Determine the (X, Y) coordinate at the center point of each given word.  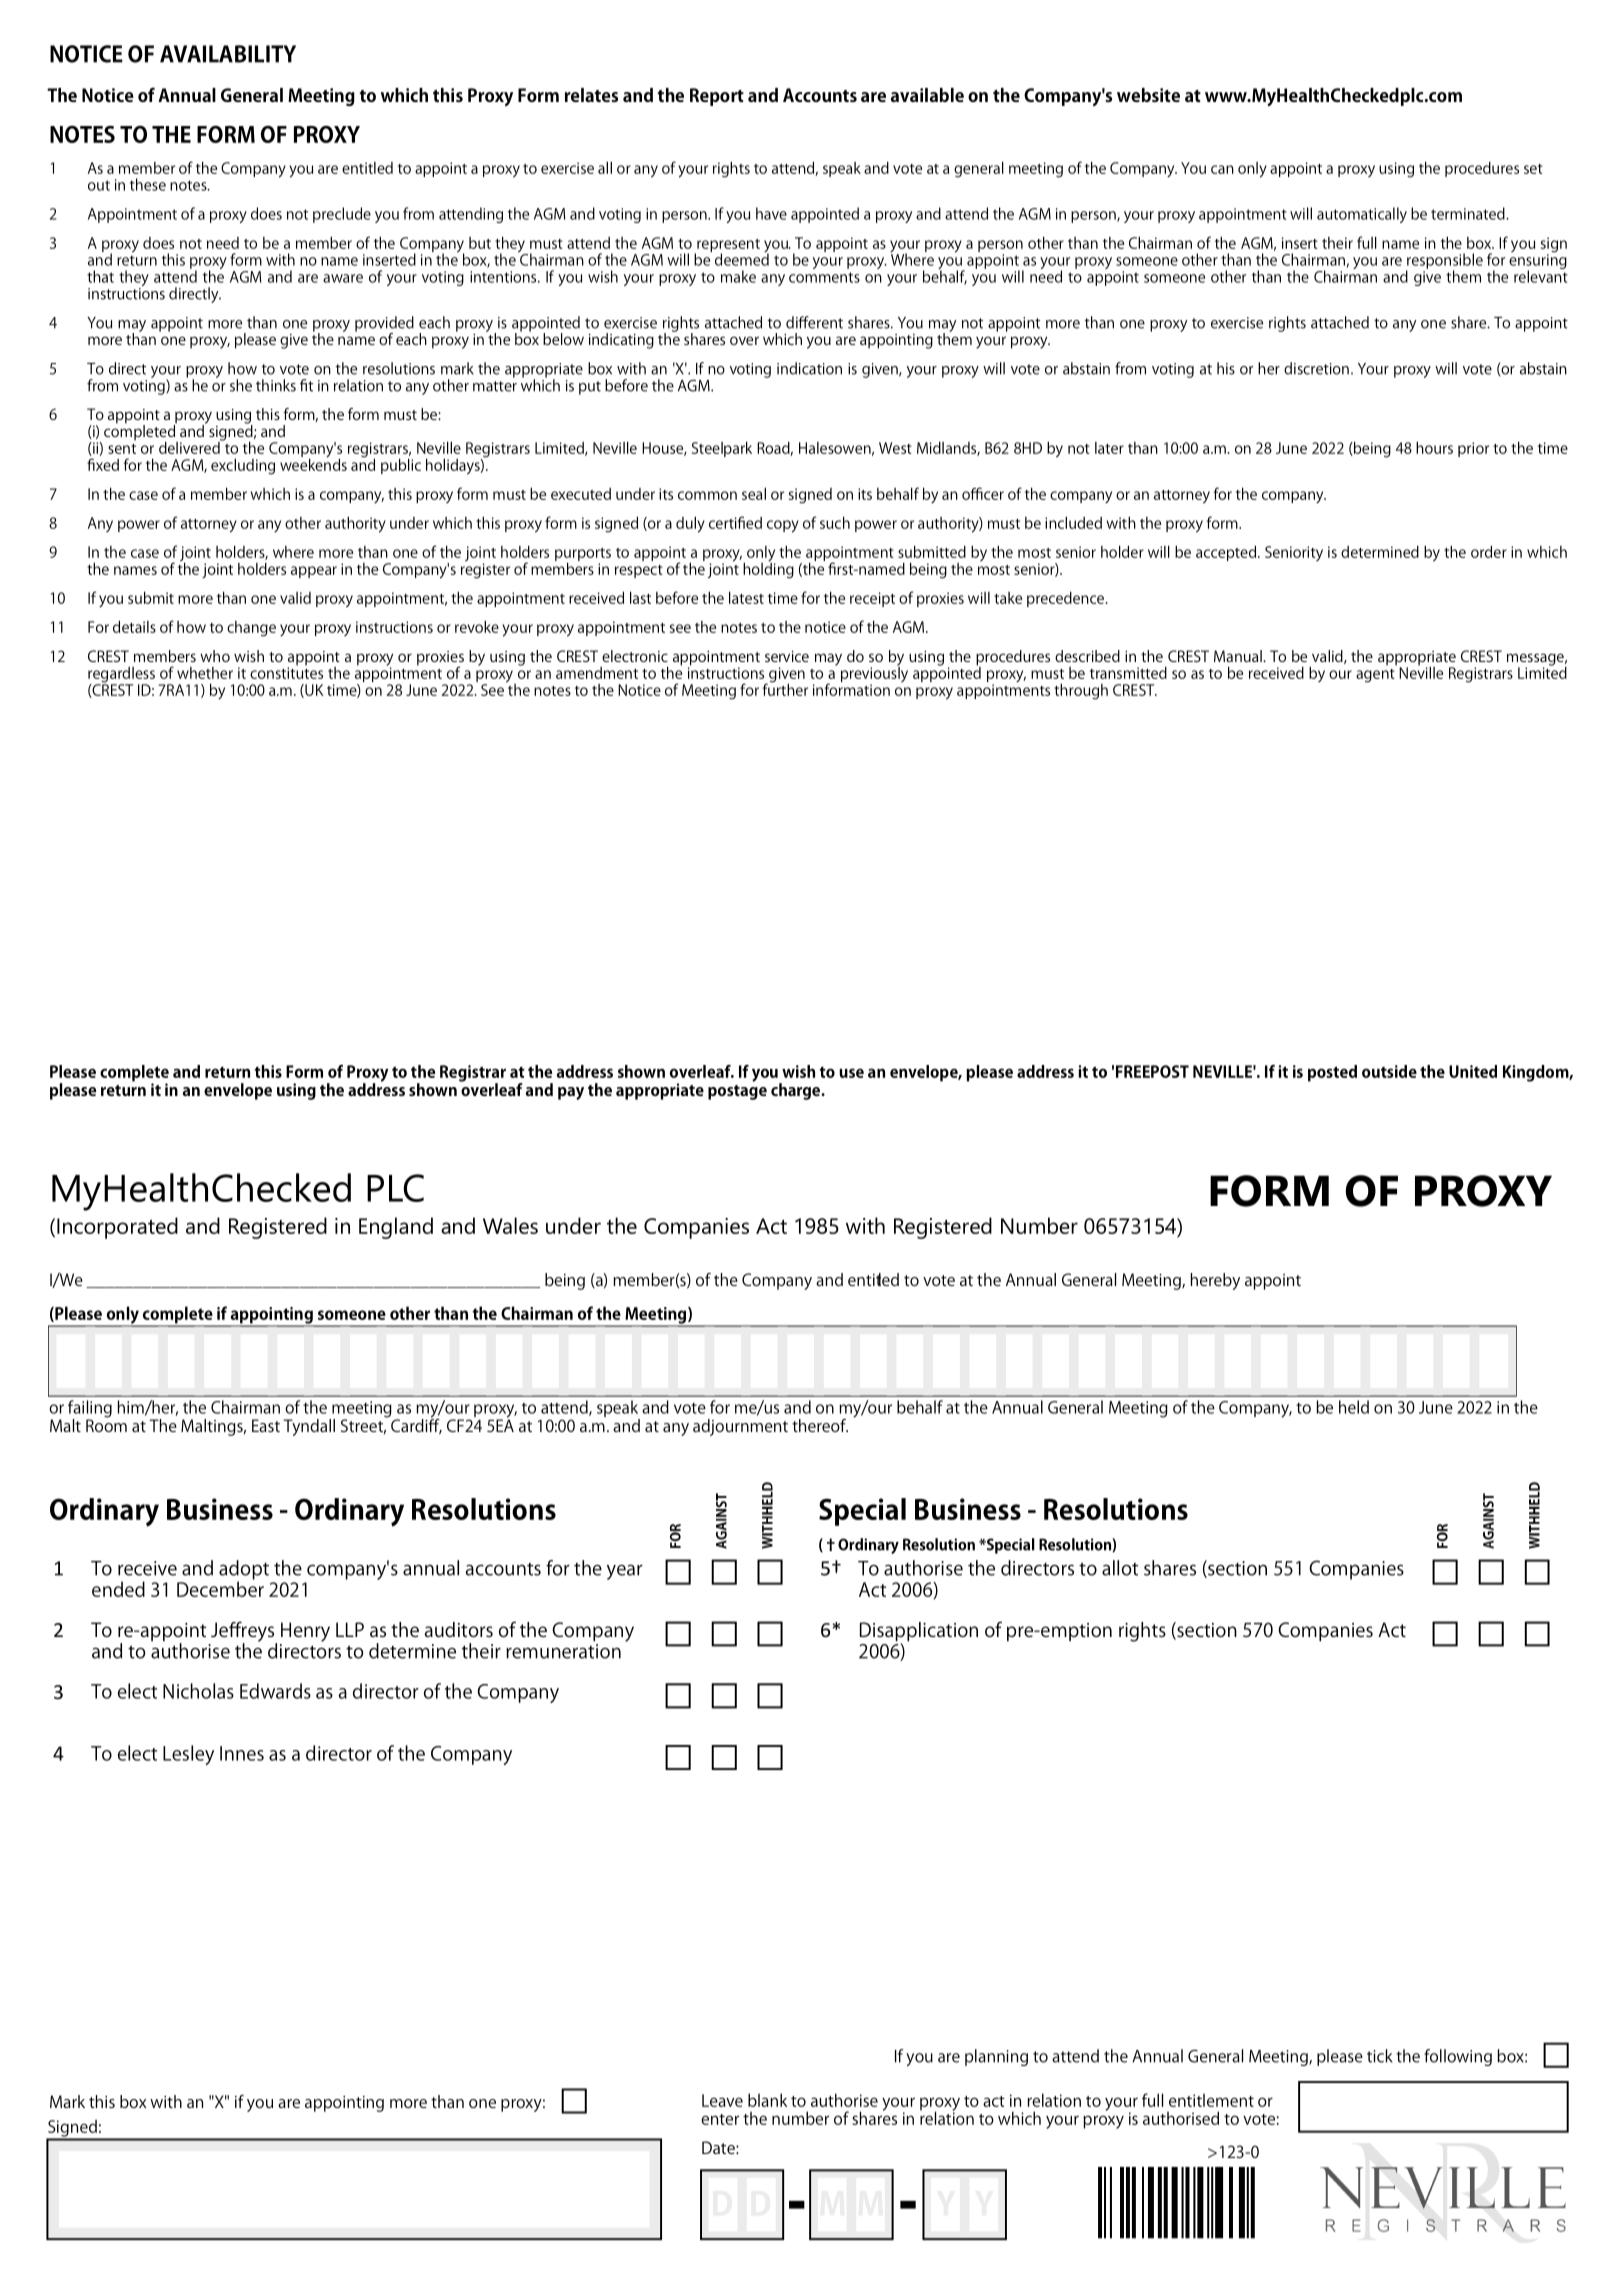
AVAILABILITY (228, 54)
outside (1389, 1071)
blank (767, 2100)
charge (796, 1091)
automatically (1362, 215)
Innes (242, 1753)
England (396, 1228)
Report (717, 97)
